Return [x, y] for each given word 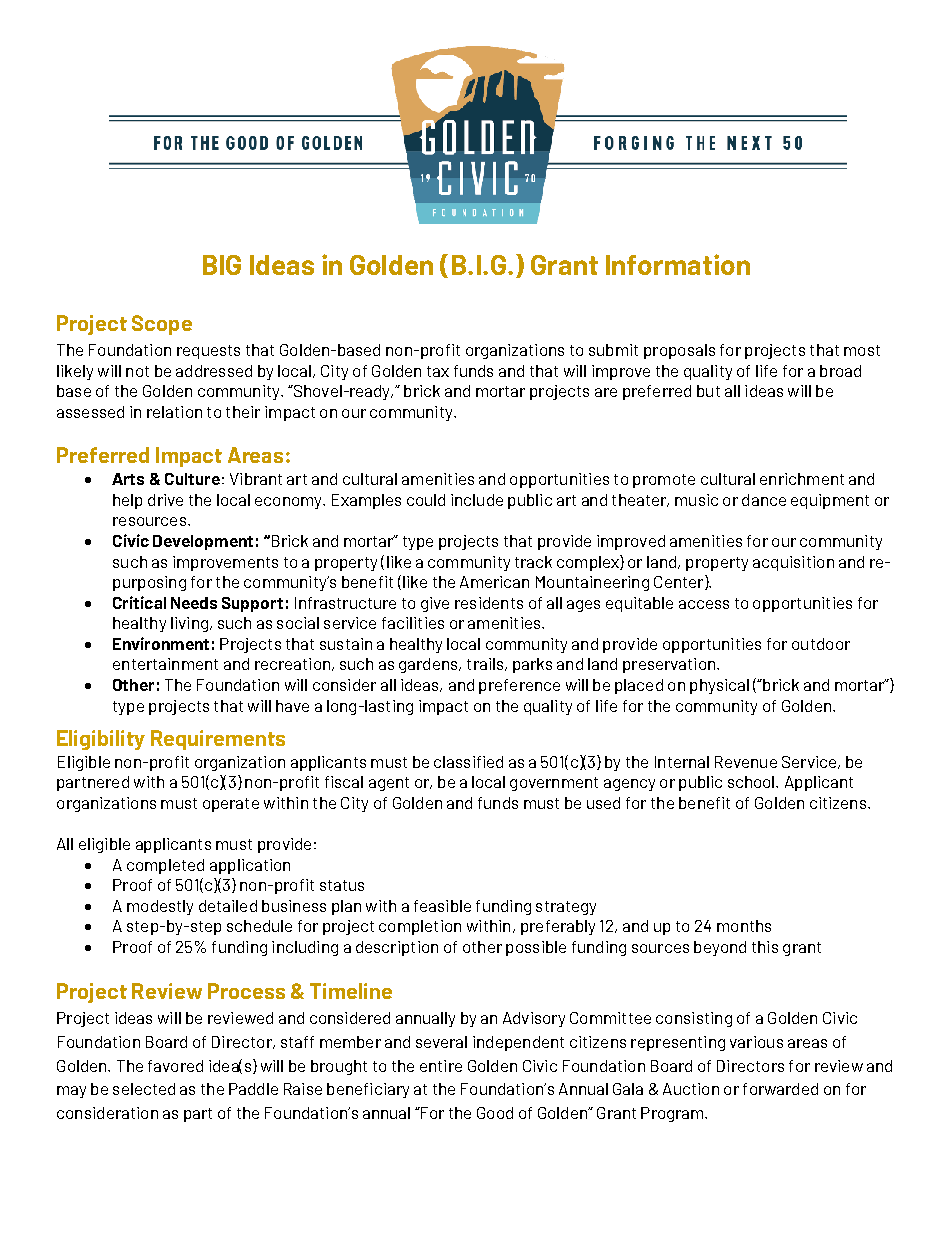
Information [678, 264]
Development [203, 542]
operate [231, 805]
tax [438, 371]
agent [389, 784]
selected [144, 1089]
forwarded [780, 1089]
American [494, 582]
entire [441, 1066]
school [752, 782]
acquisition [793, 563]
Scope [162, 325]
